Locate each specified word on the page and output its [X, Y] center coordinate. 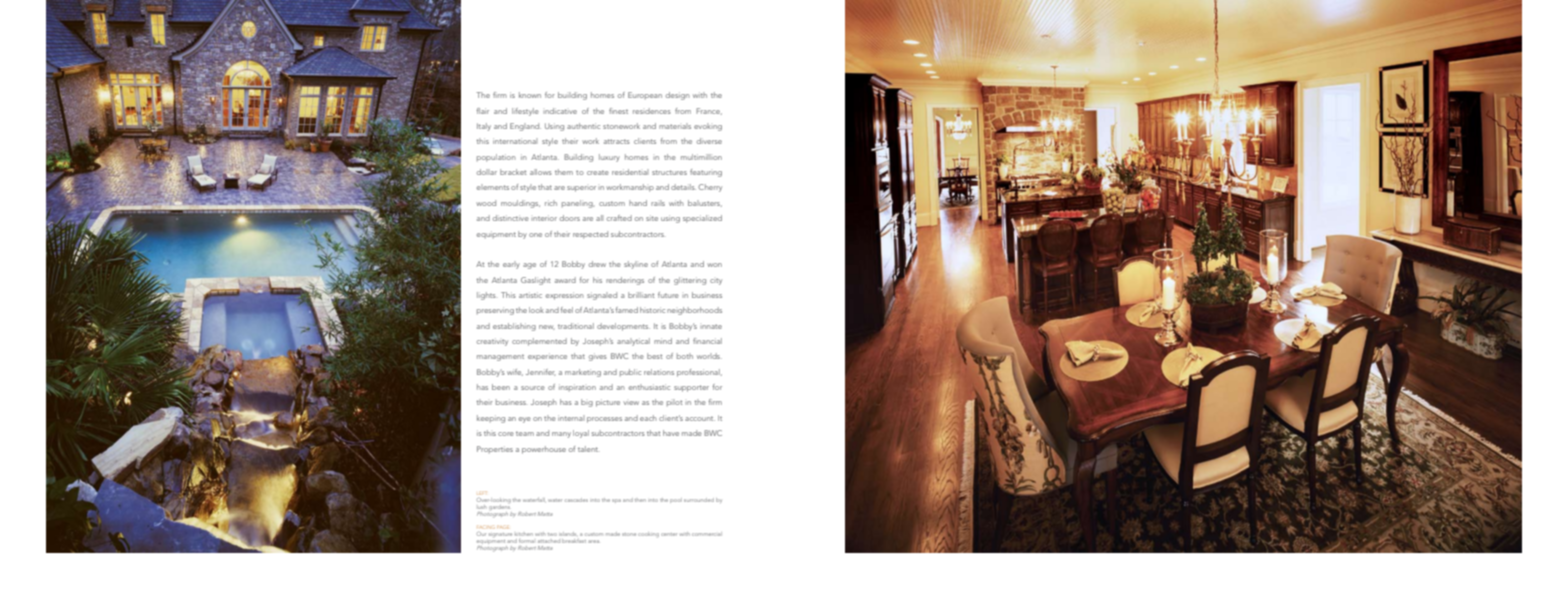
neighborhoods [694, 311]
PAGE [502, 528]
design [677, 96]
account [700, 418]
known [530, 95]
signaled [602, 296]
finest [618, 111]
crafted [619, 218]
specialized [702, 219]
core [506, 434]
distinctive [511, 218]
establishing [514, 327]
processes [604, 420]
